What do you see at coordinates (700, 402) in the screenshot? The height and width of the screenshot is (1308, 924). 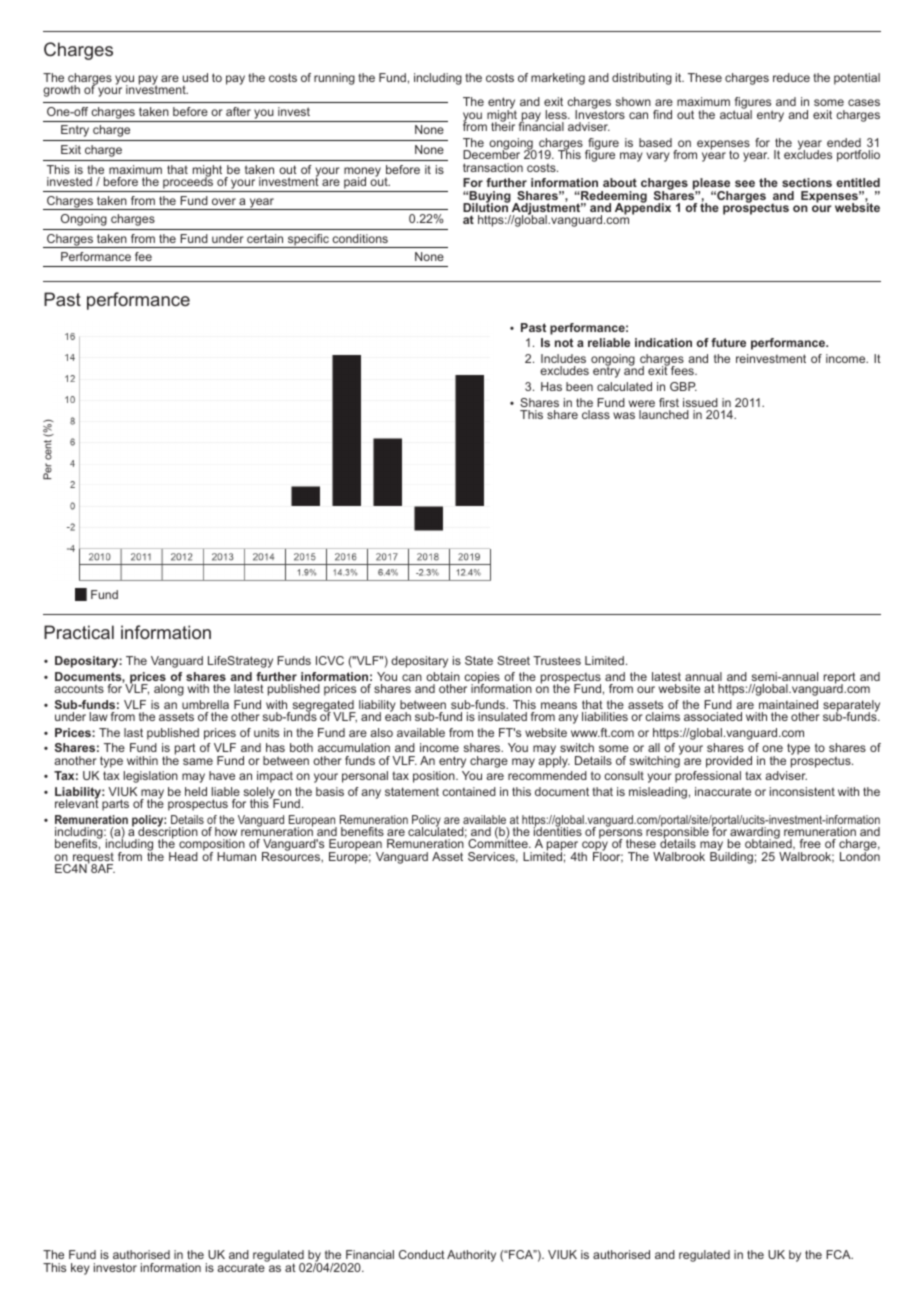 I see `issued` at bounding box center [700, 402].
